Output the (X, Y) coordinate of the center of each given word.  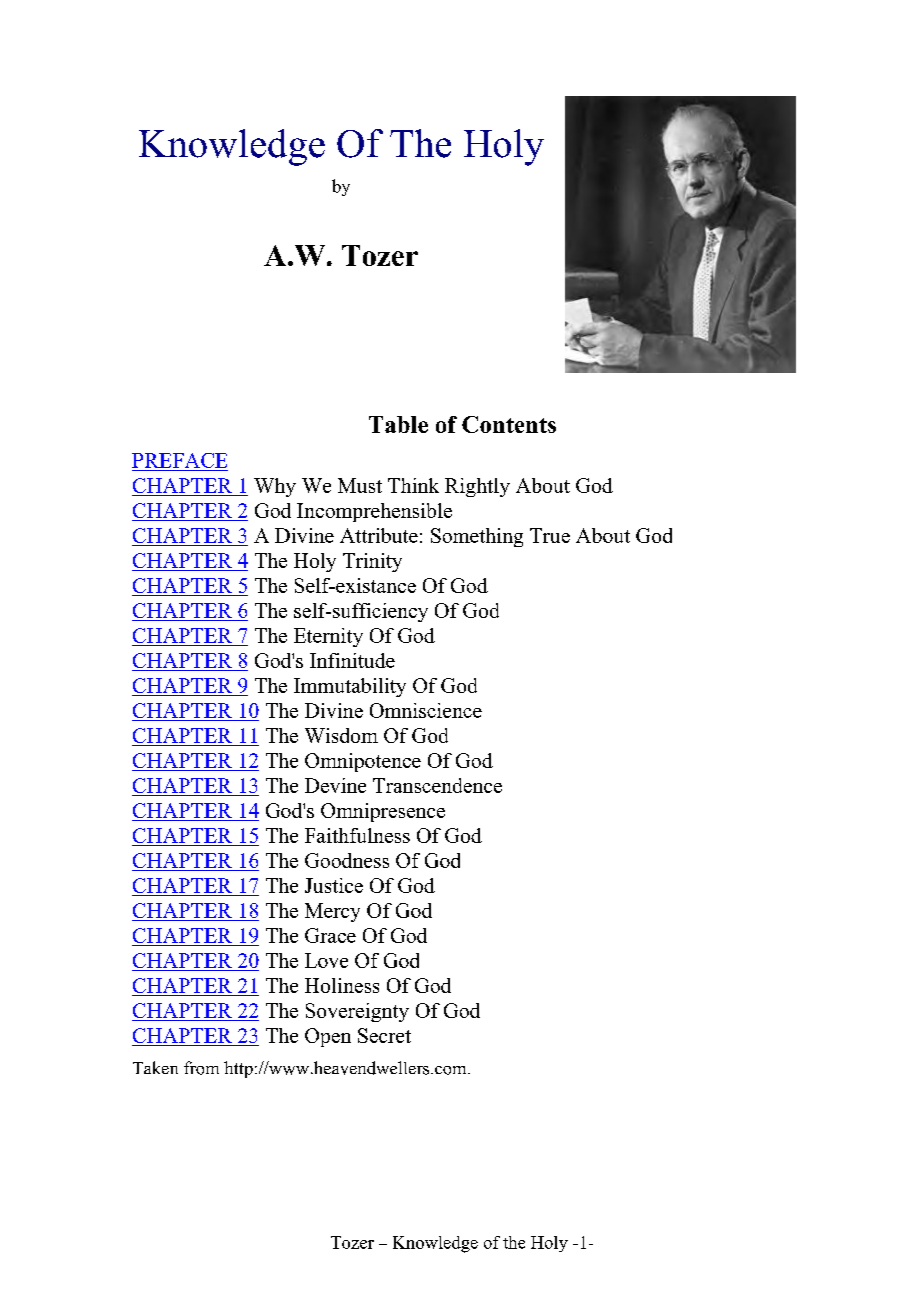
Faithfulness (357, 835)
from (201, 1068)
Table (398, 424)
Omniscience (426, 710)
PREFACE (179, 460)
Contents (509, 424)
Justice (334, 885)
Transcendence (437, 785)
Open (328, 1037)
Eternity (328, 637)
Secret (384, 1035)
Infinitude (352, 660)
